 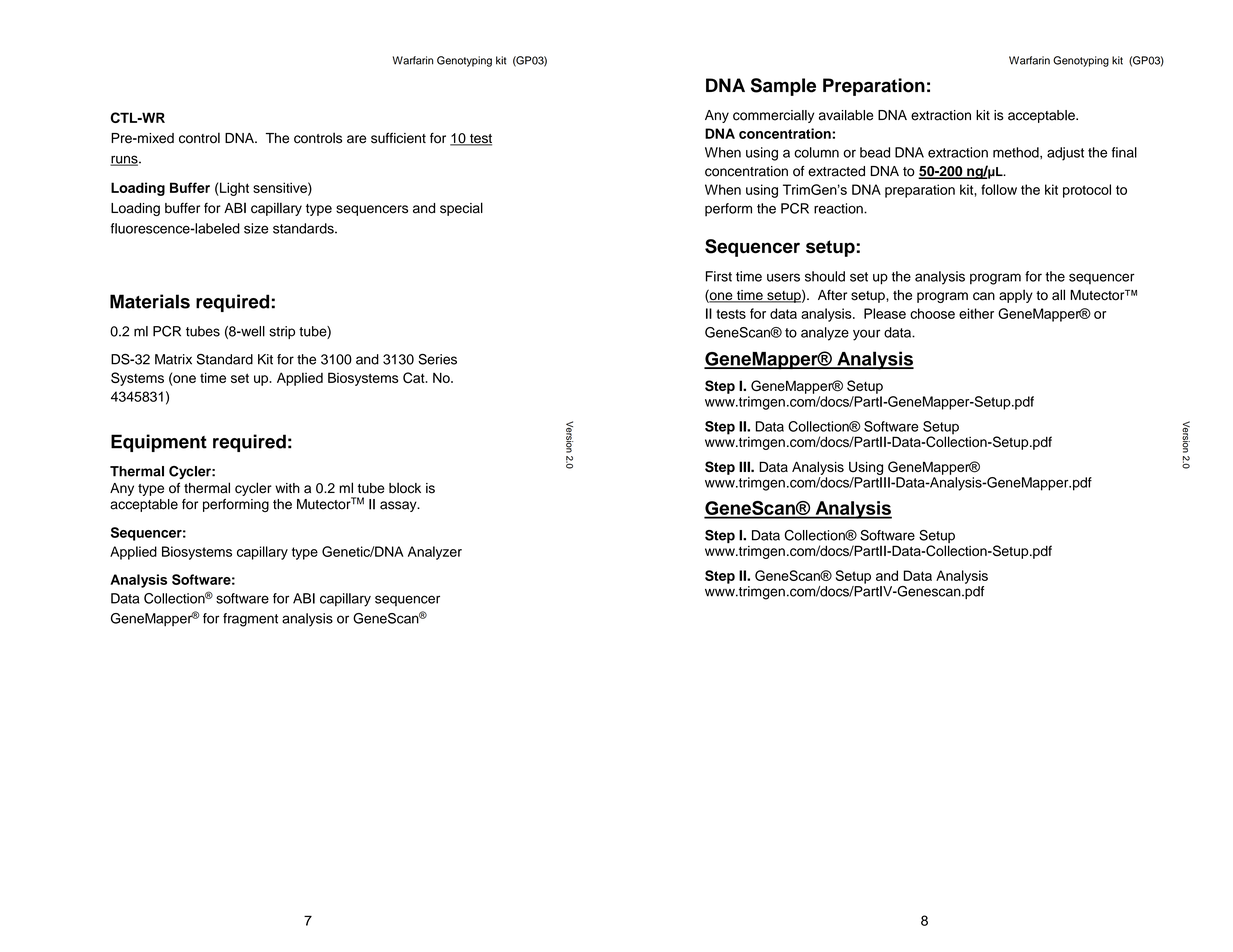 I want to click on commercially, so click(x=773, y=116).
